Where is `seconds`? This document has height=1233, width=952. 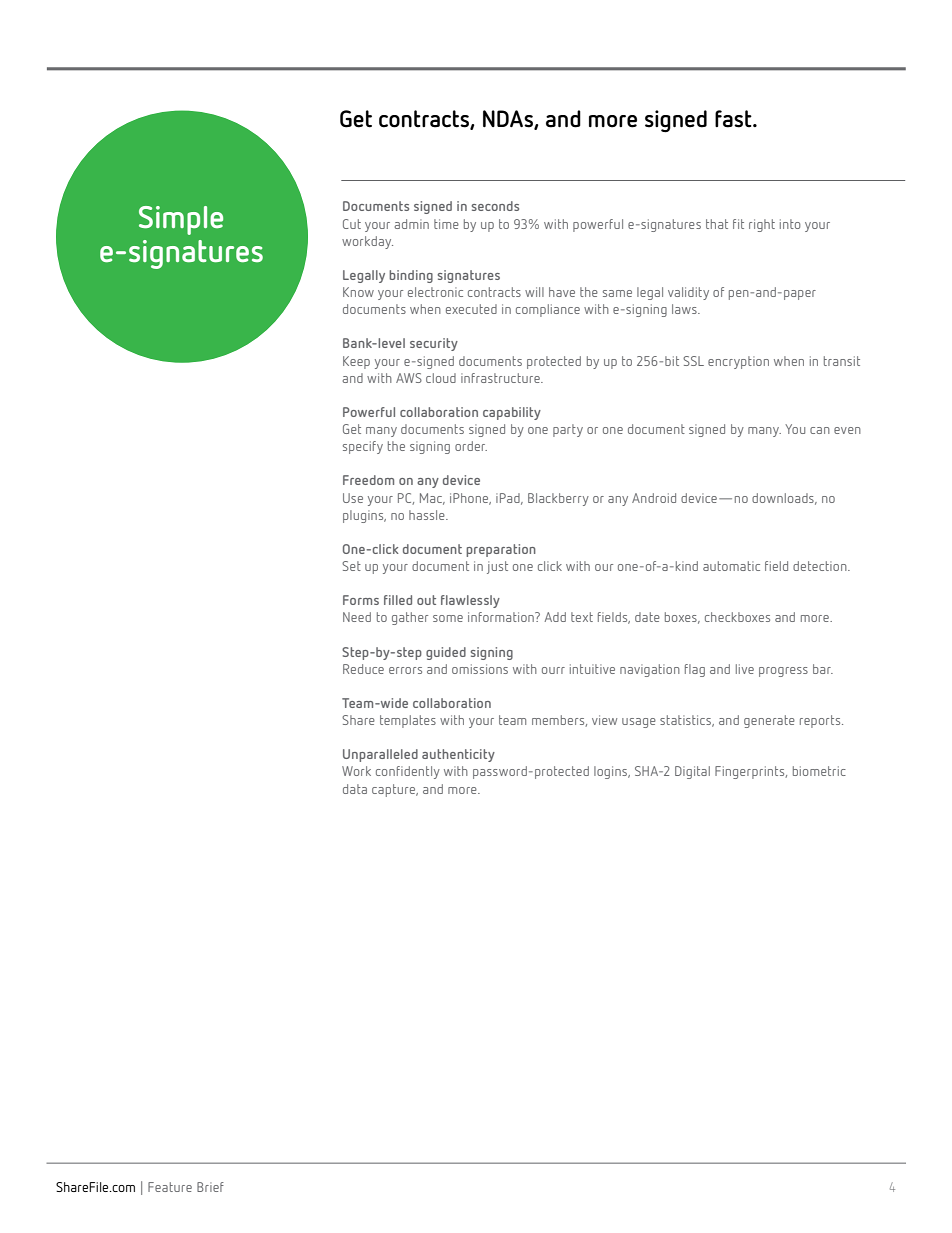 seconds is located at coordinates (495, 206).
